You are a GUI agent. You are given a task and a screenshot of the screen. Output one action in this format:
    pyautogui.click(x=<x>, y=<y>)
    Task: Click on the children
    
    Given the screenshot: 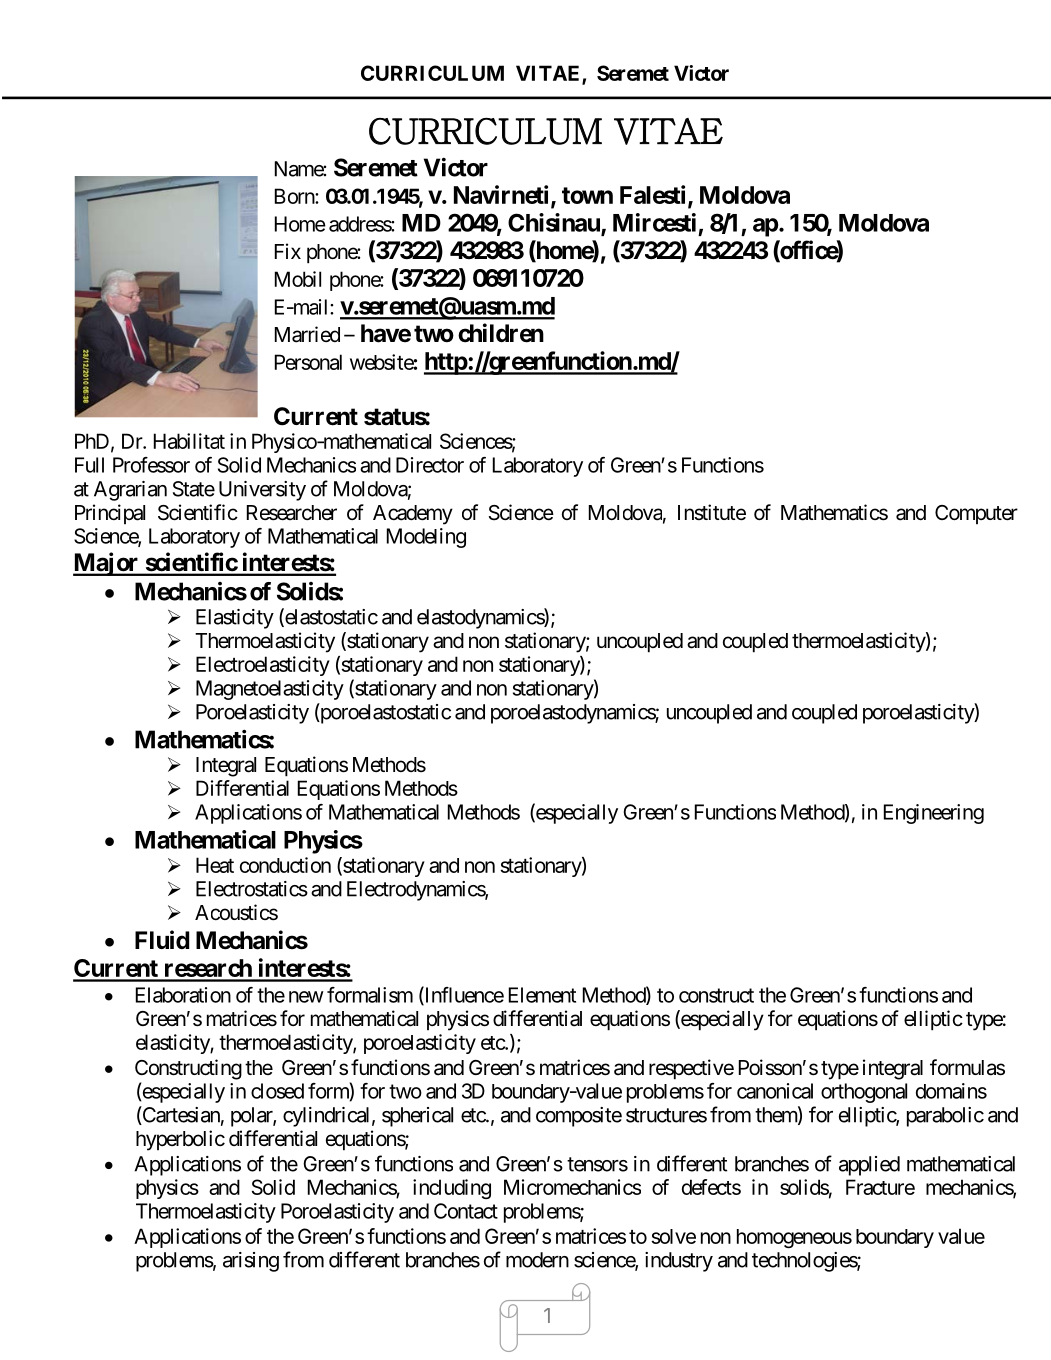 What is the action you would take?
    pyautogui.click(x=501, y=333)
